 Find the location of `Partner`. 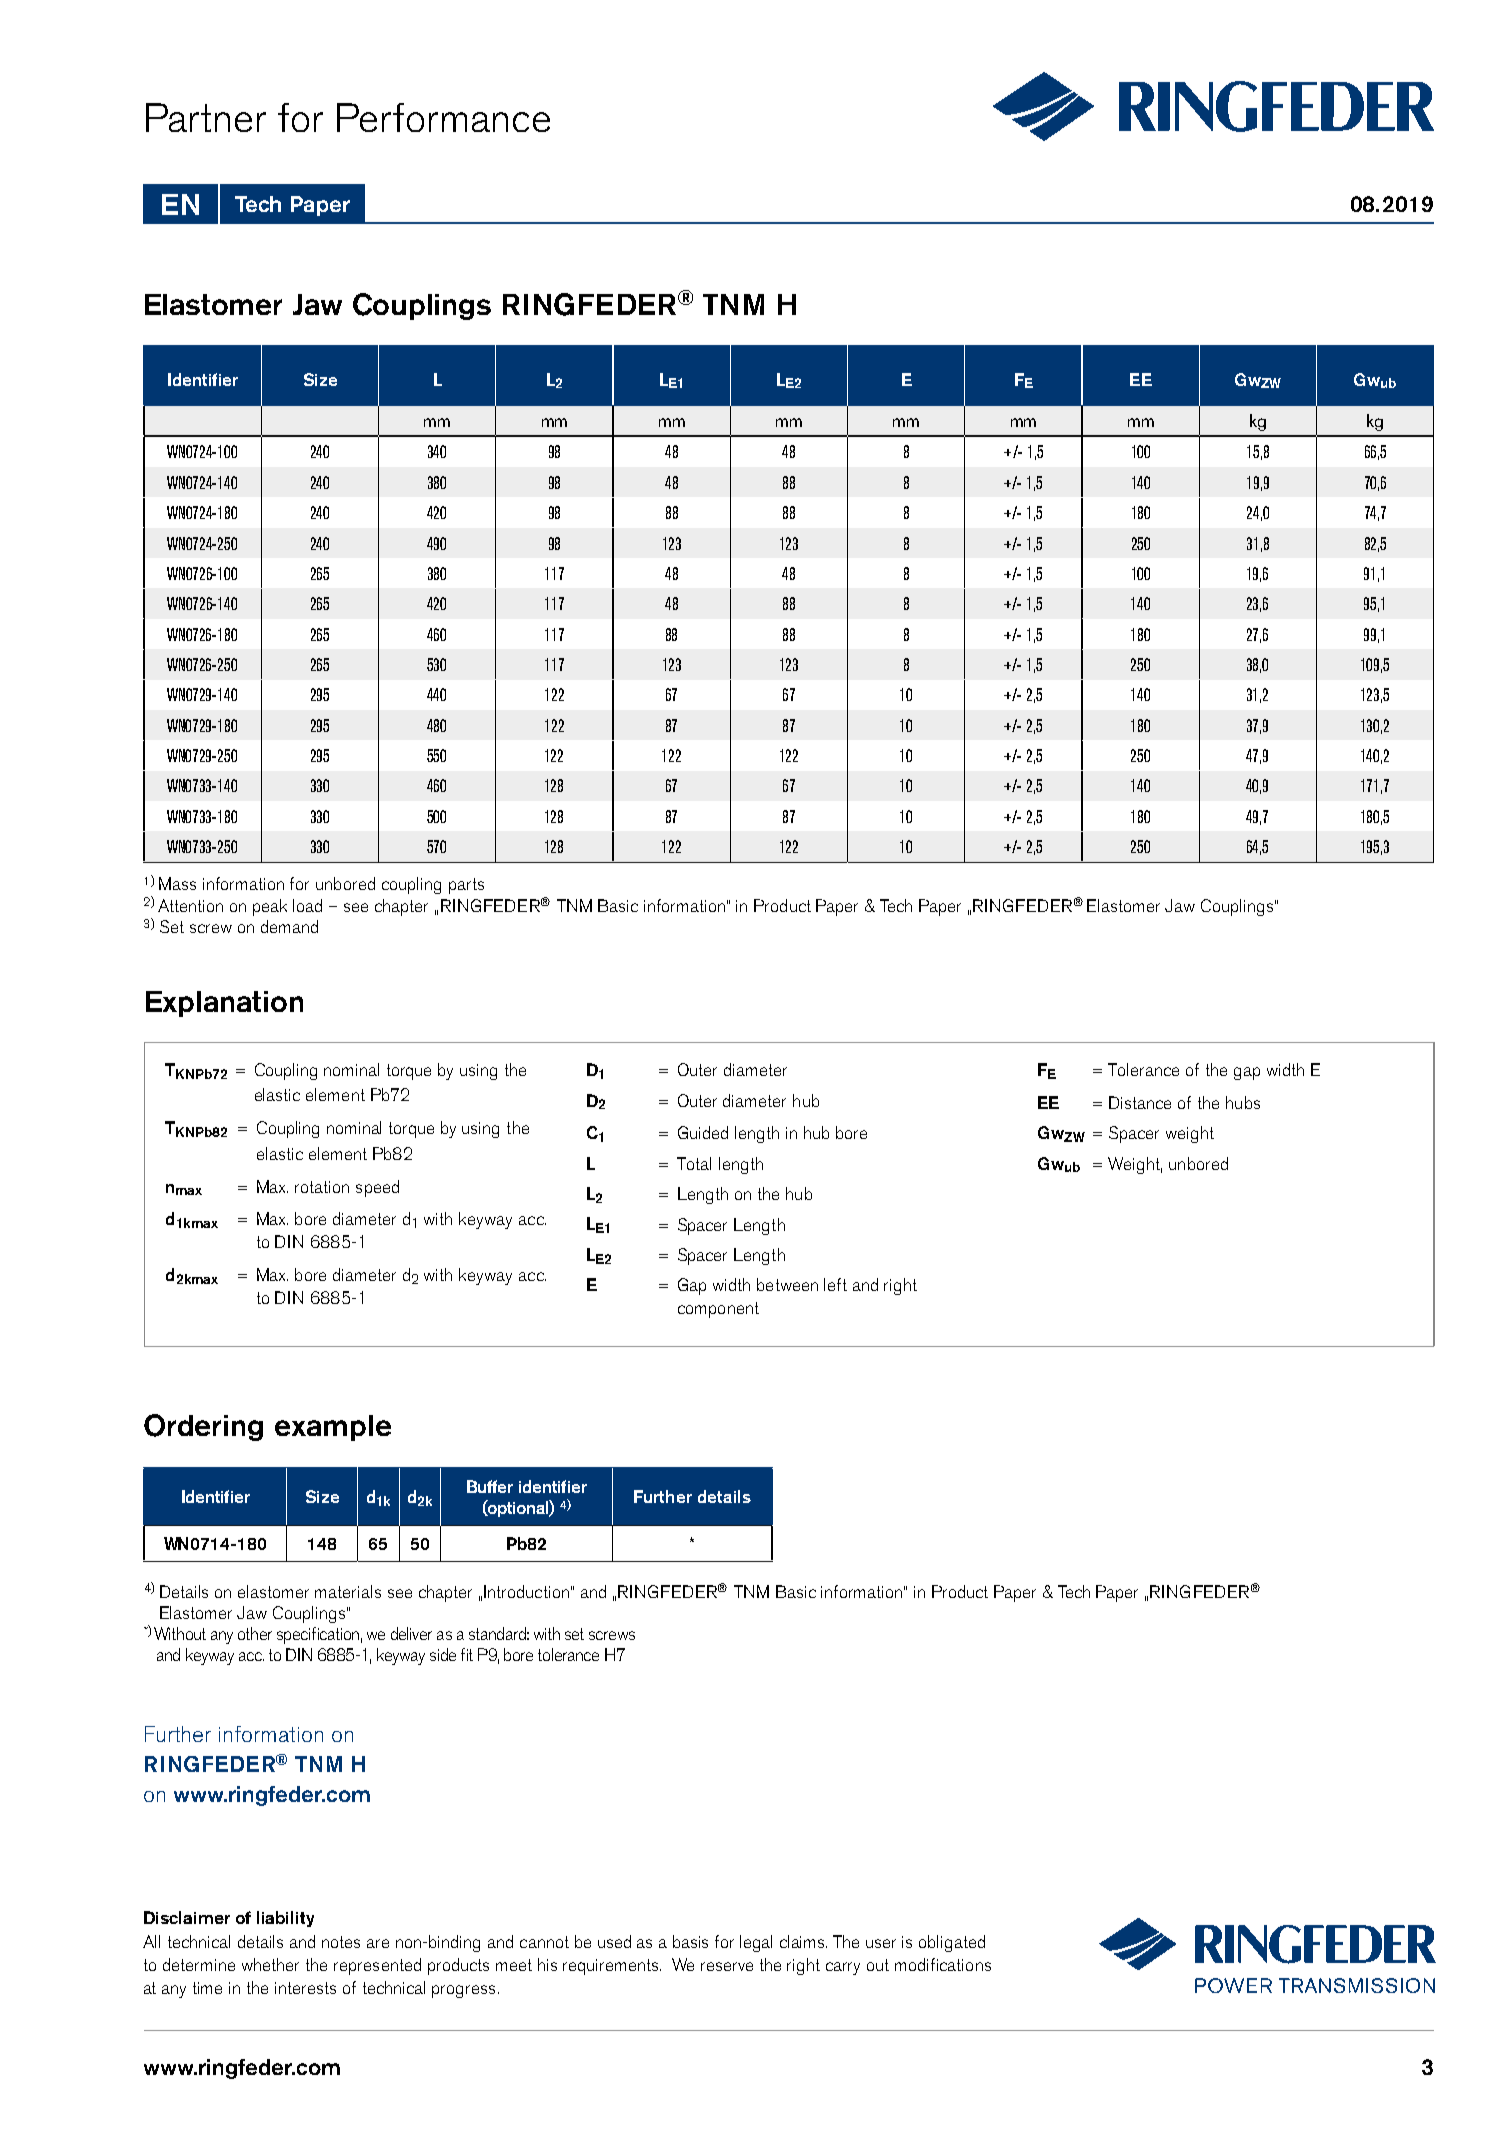

Partner is located at coordinates (206, 117).
